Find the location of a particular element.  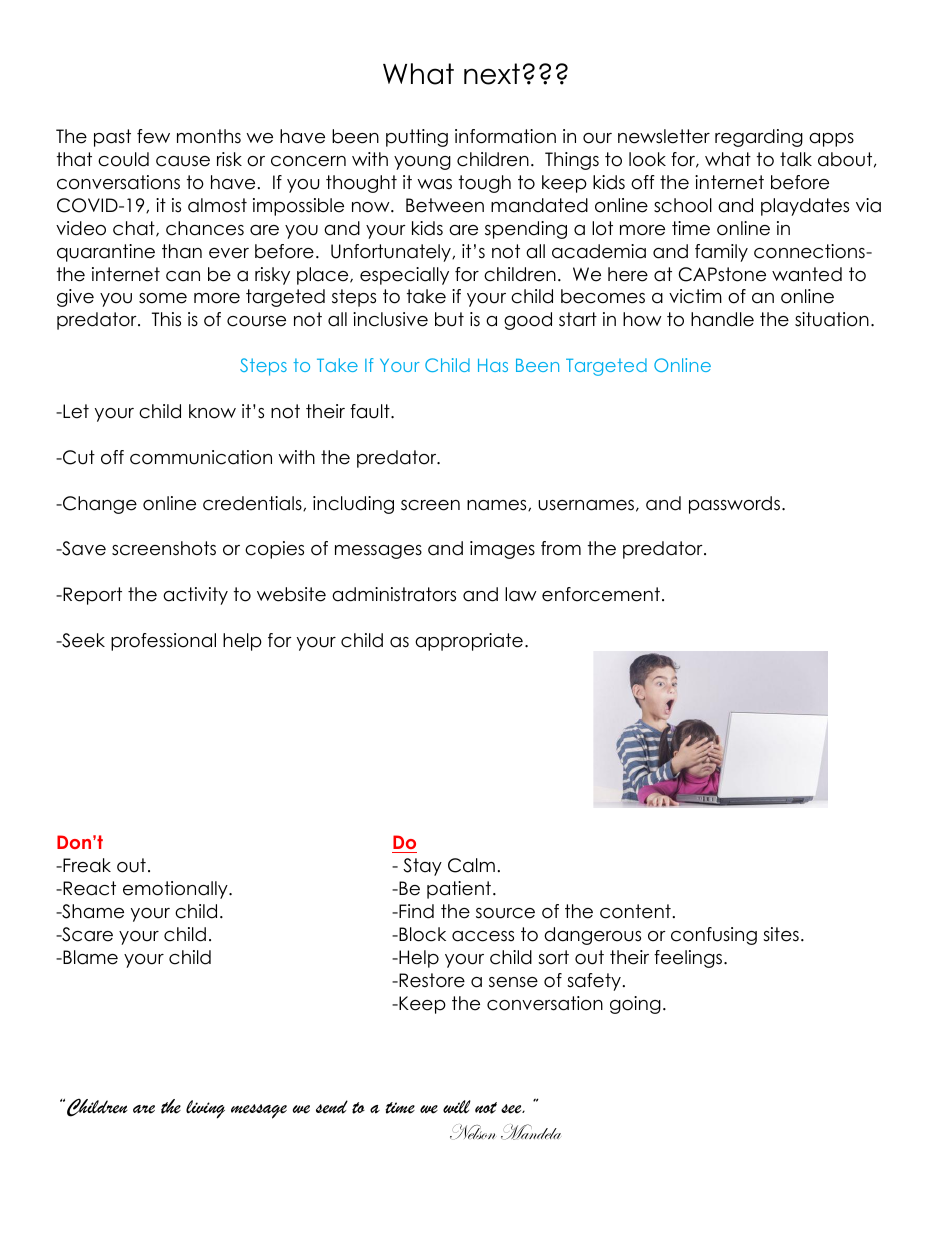

Freak is located at coordinates (86, 865).
